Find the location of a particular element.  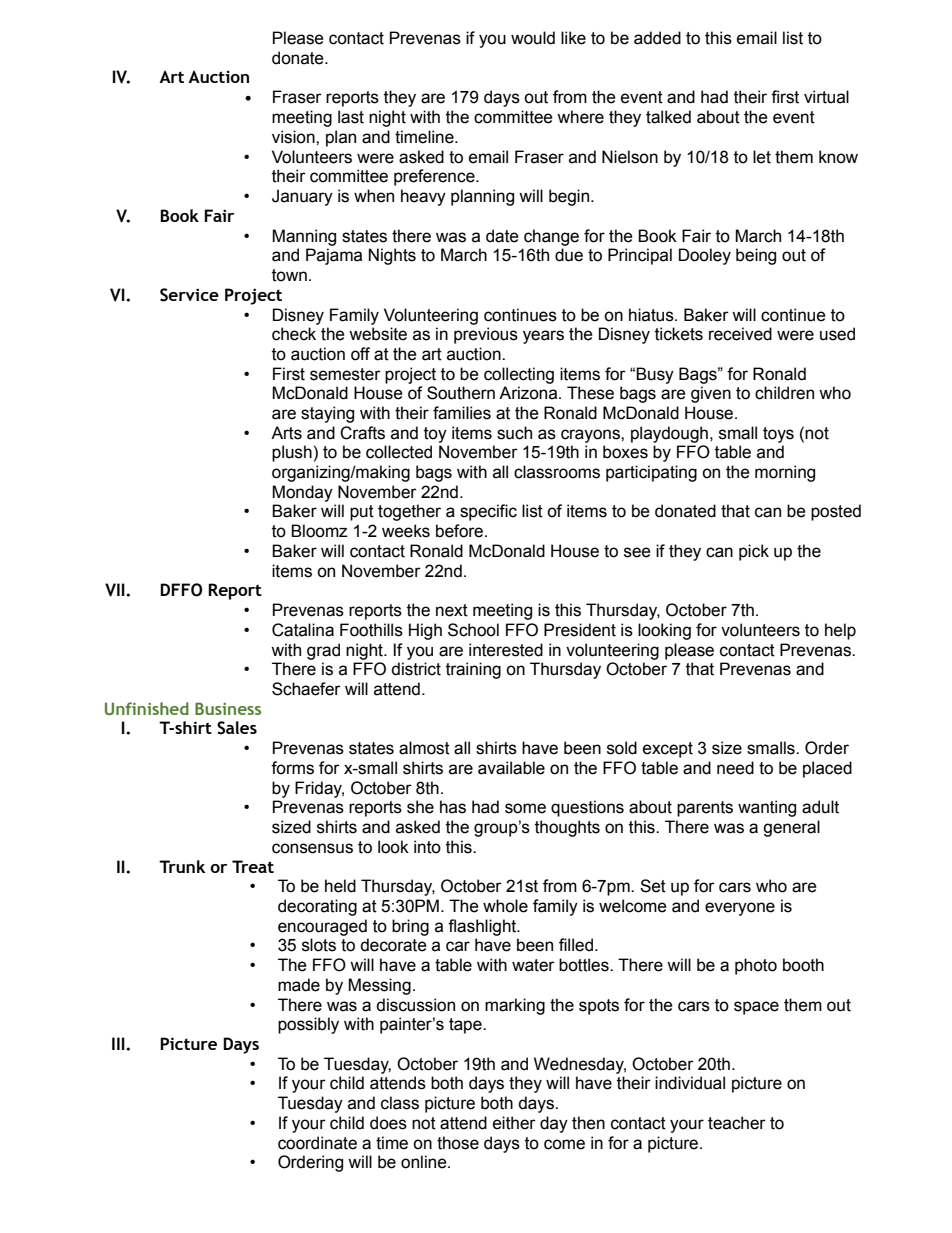

teacher is located at coordinates (737, 1123).
